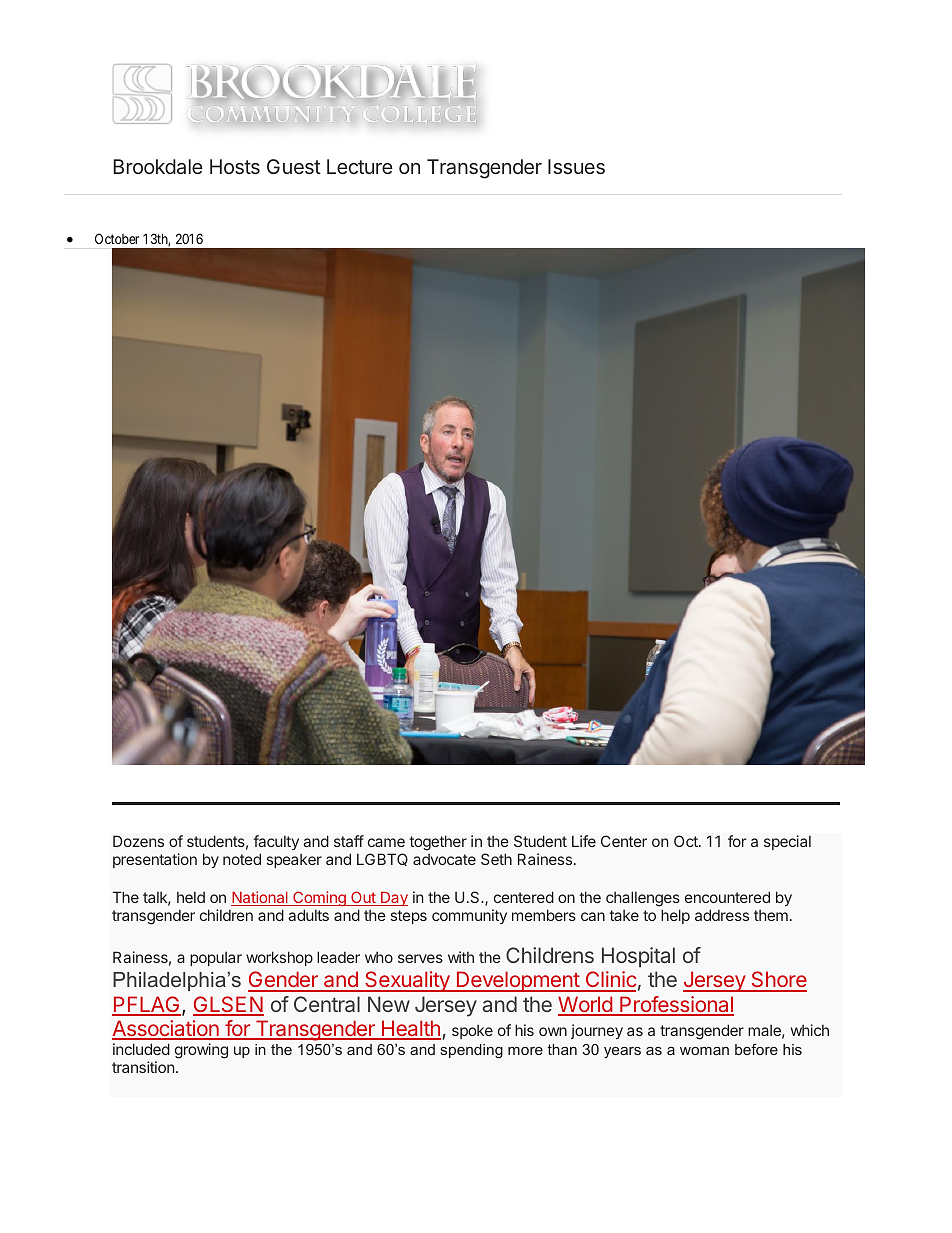 This screenshot has width=952, height=1233. Describe the element at coordinates (444, 859) in the screenshot. I see `advocate` at that location.
